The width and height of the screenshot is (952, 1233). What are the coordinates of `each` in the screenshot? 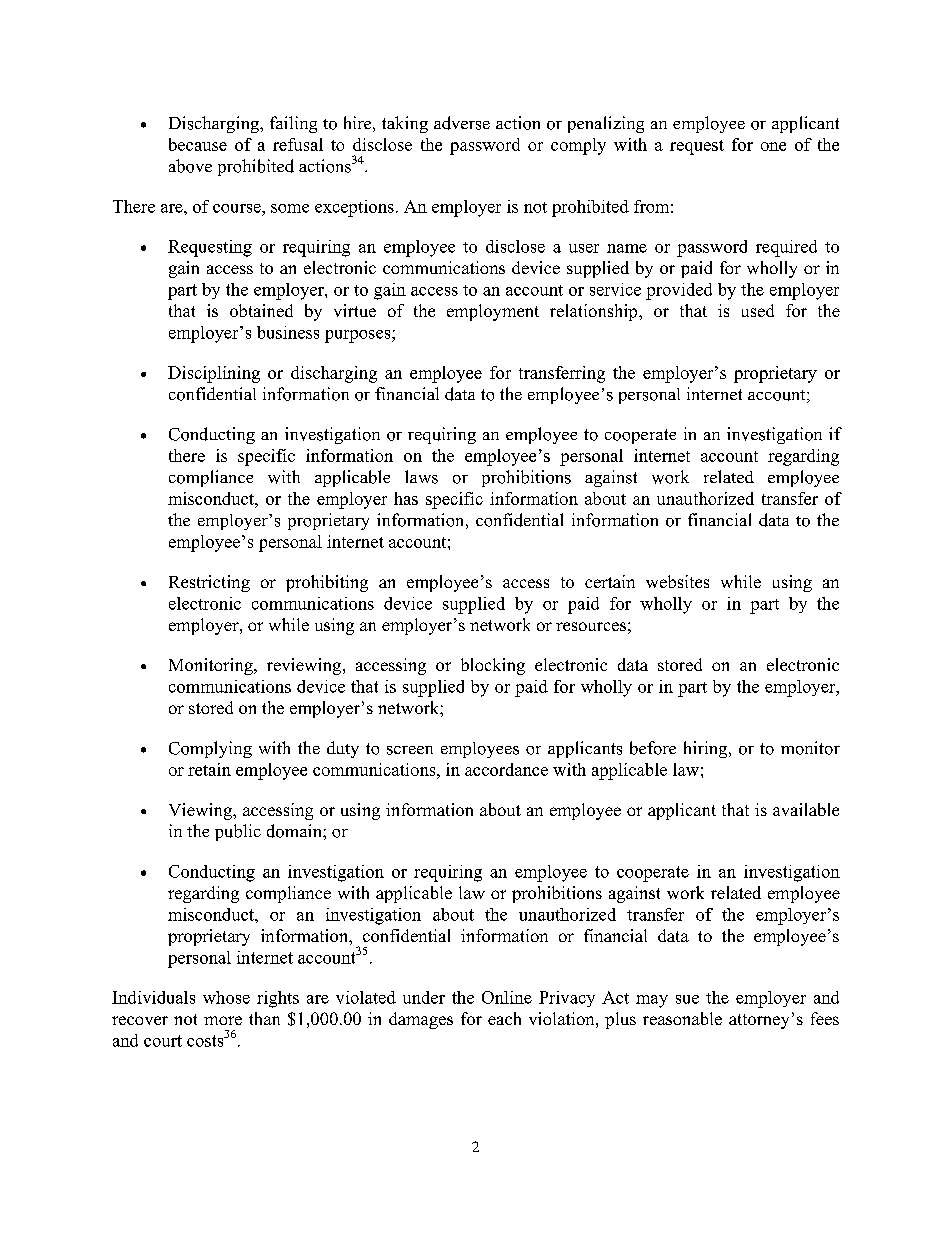 It's located at (504, 1018).
